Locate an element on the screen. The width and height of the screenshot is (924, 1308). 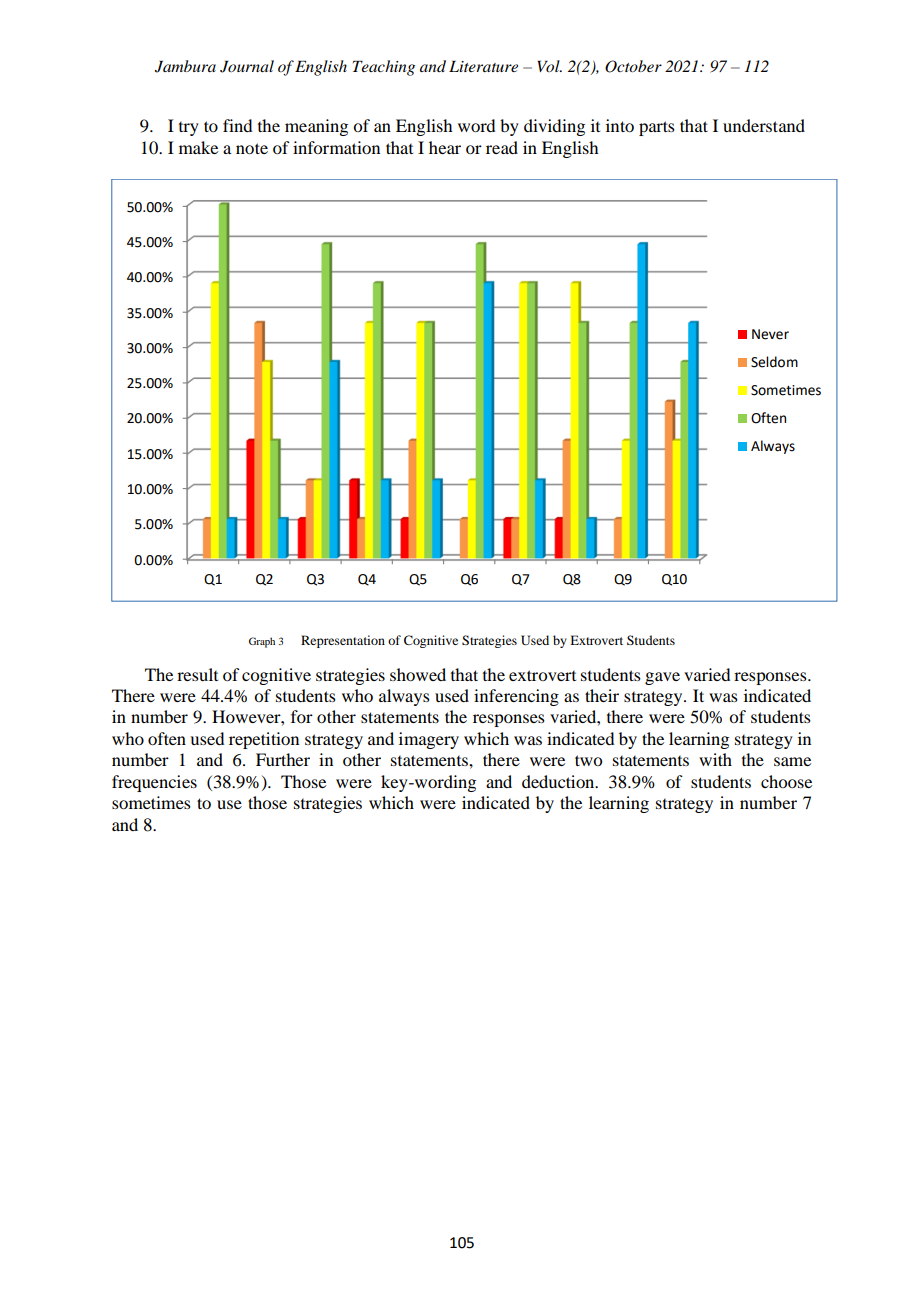
Never is located at coordinates (770, 334).
